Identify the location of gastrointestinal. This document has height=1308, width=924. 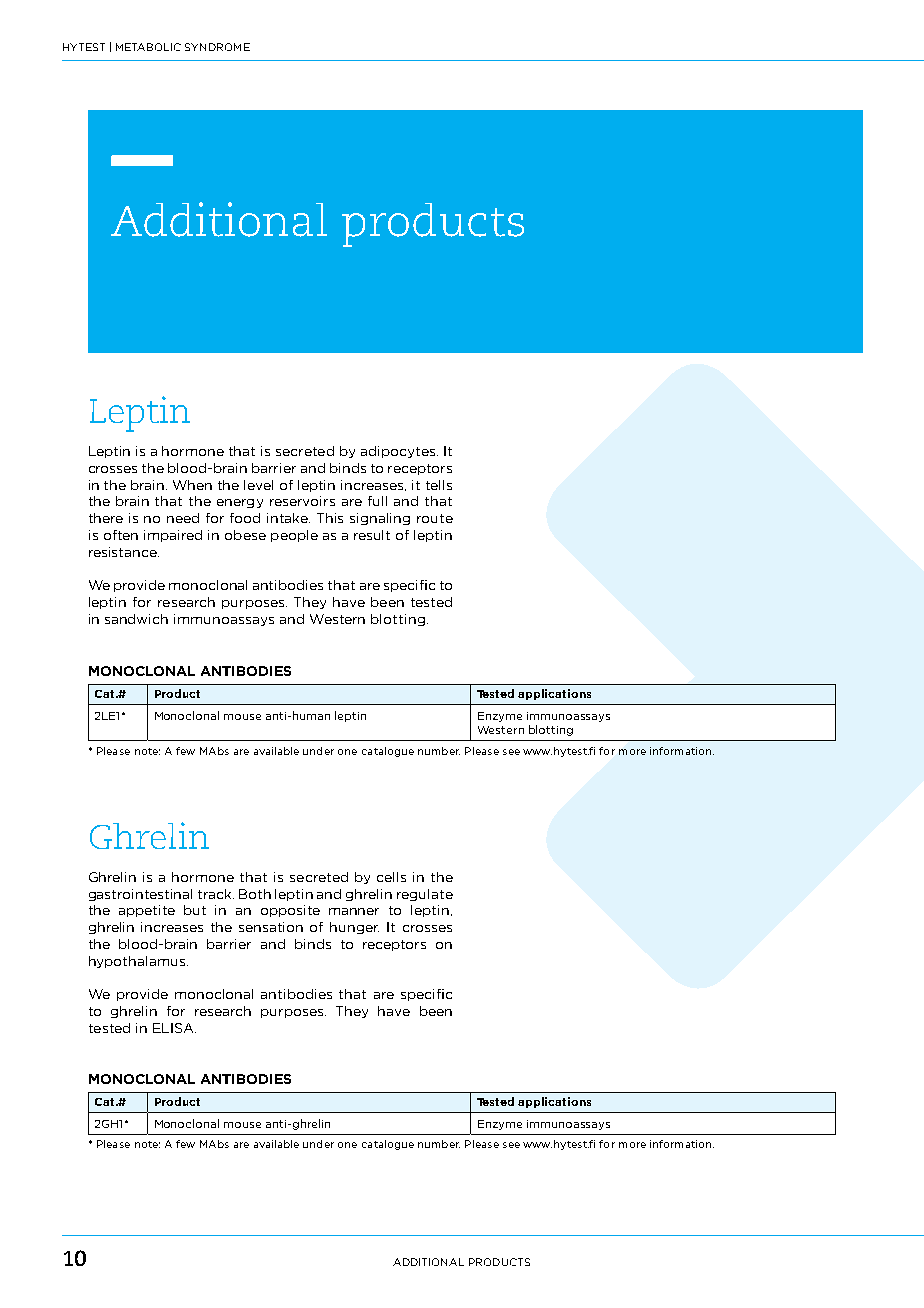
(140, 895).
